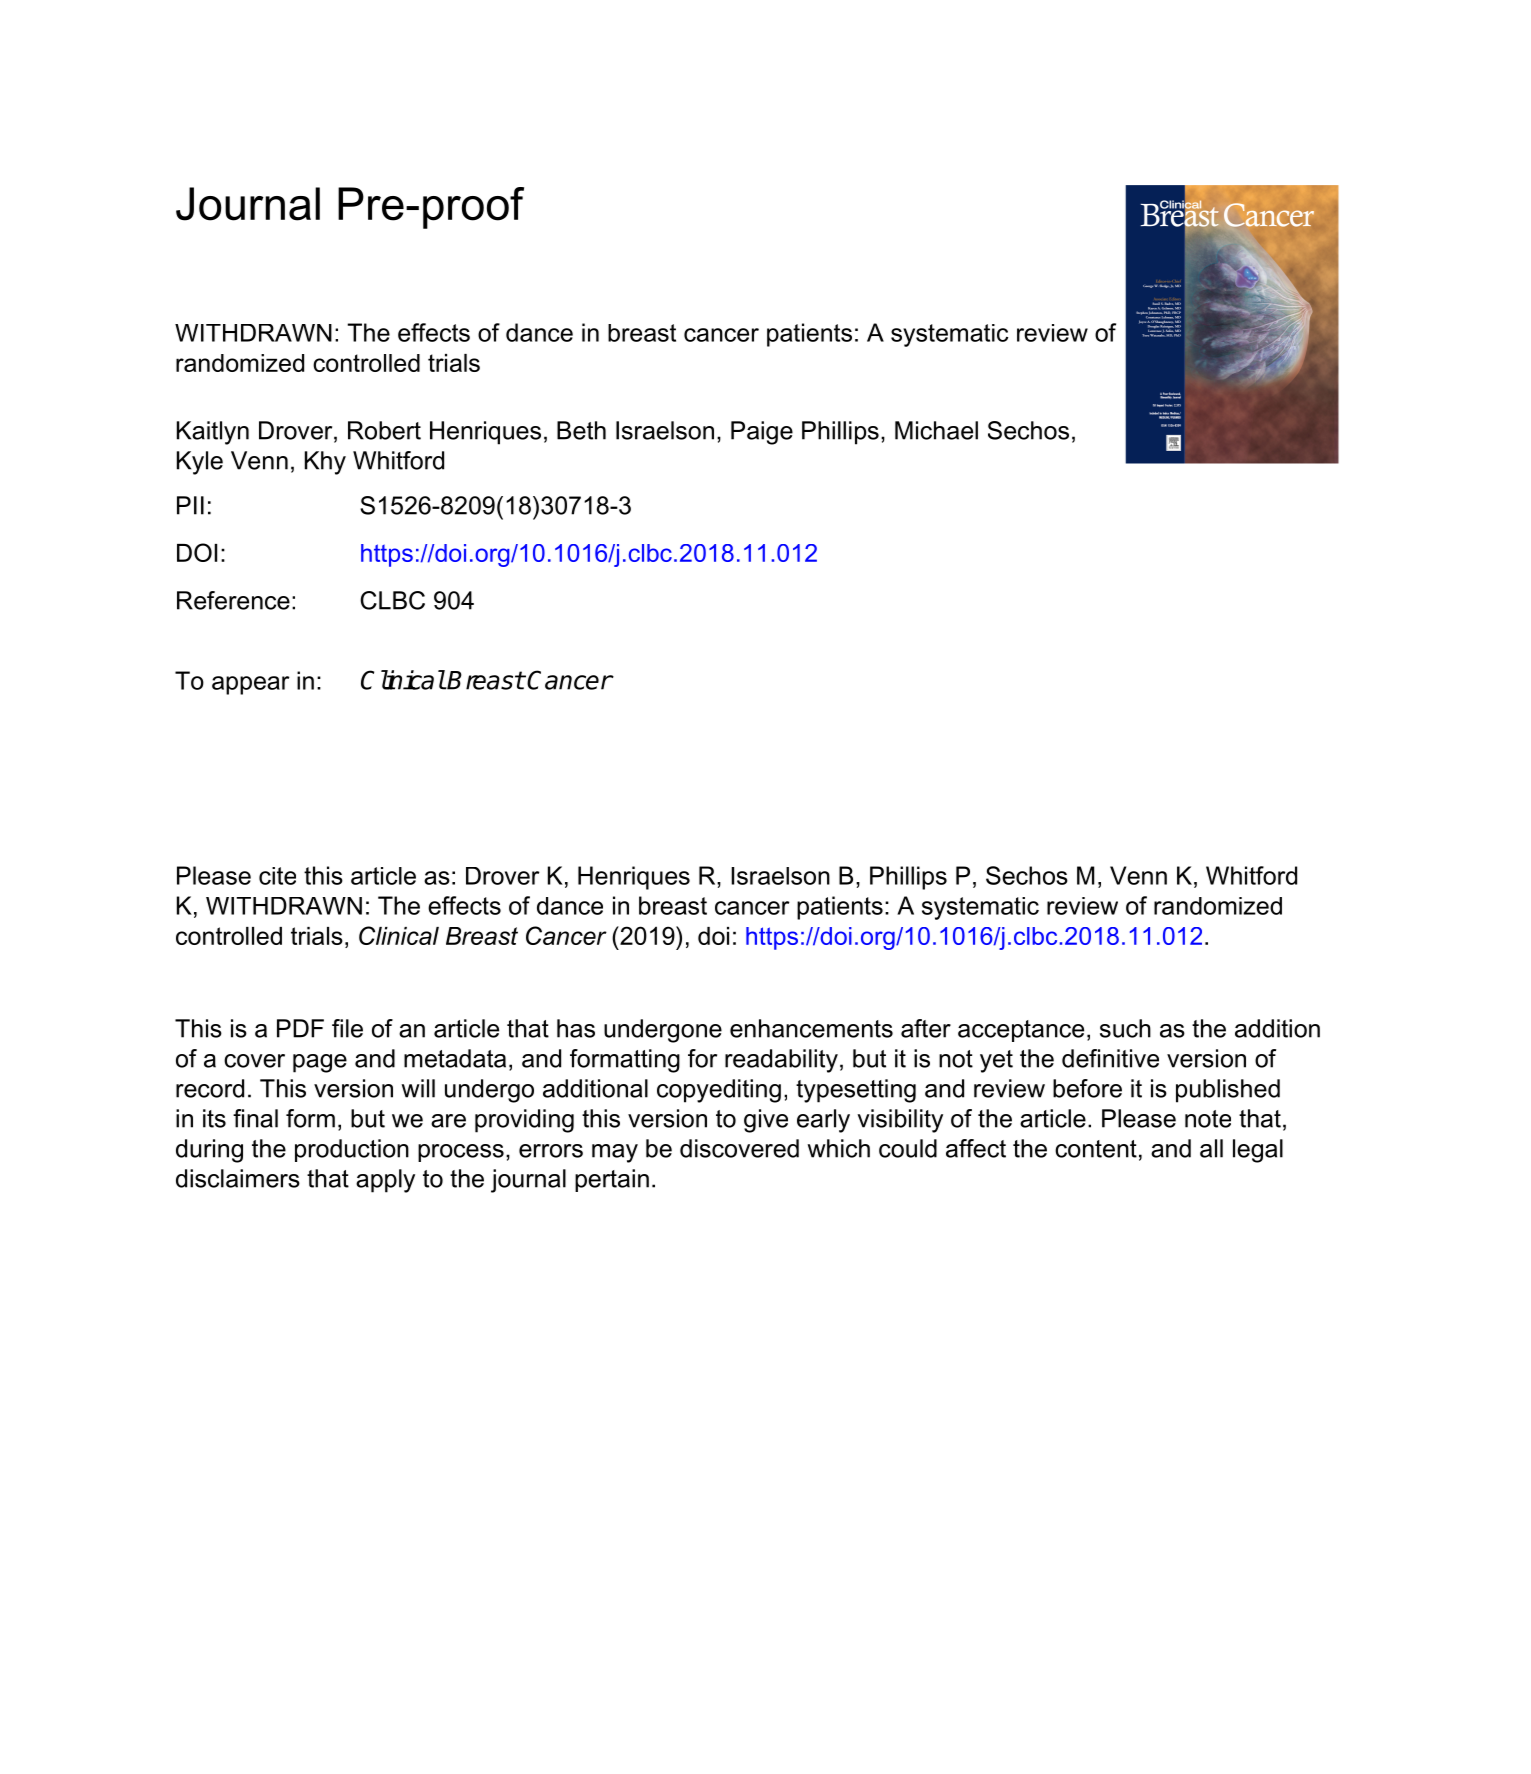 The height and width of the screenshot is (1774, 1531). I want to click on Reference, so click(233, 600).
